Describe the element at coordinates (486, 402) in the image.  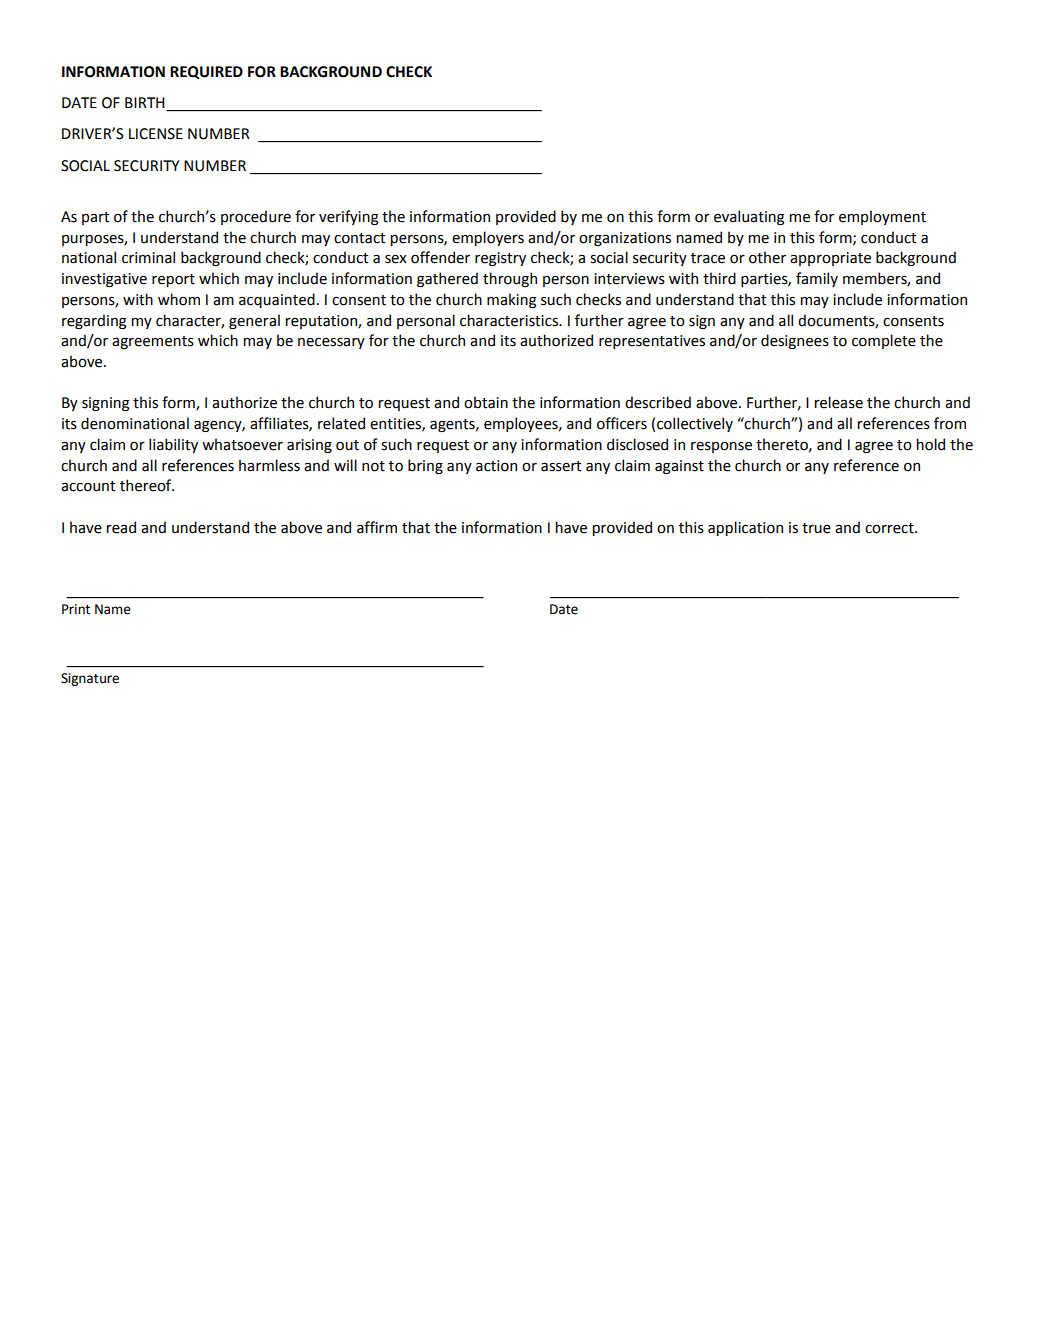
I see `obtain` at that location.
